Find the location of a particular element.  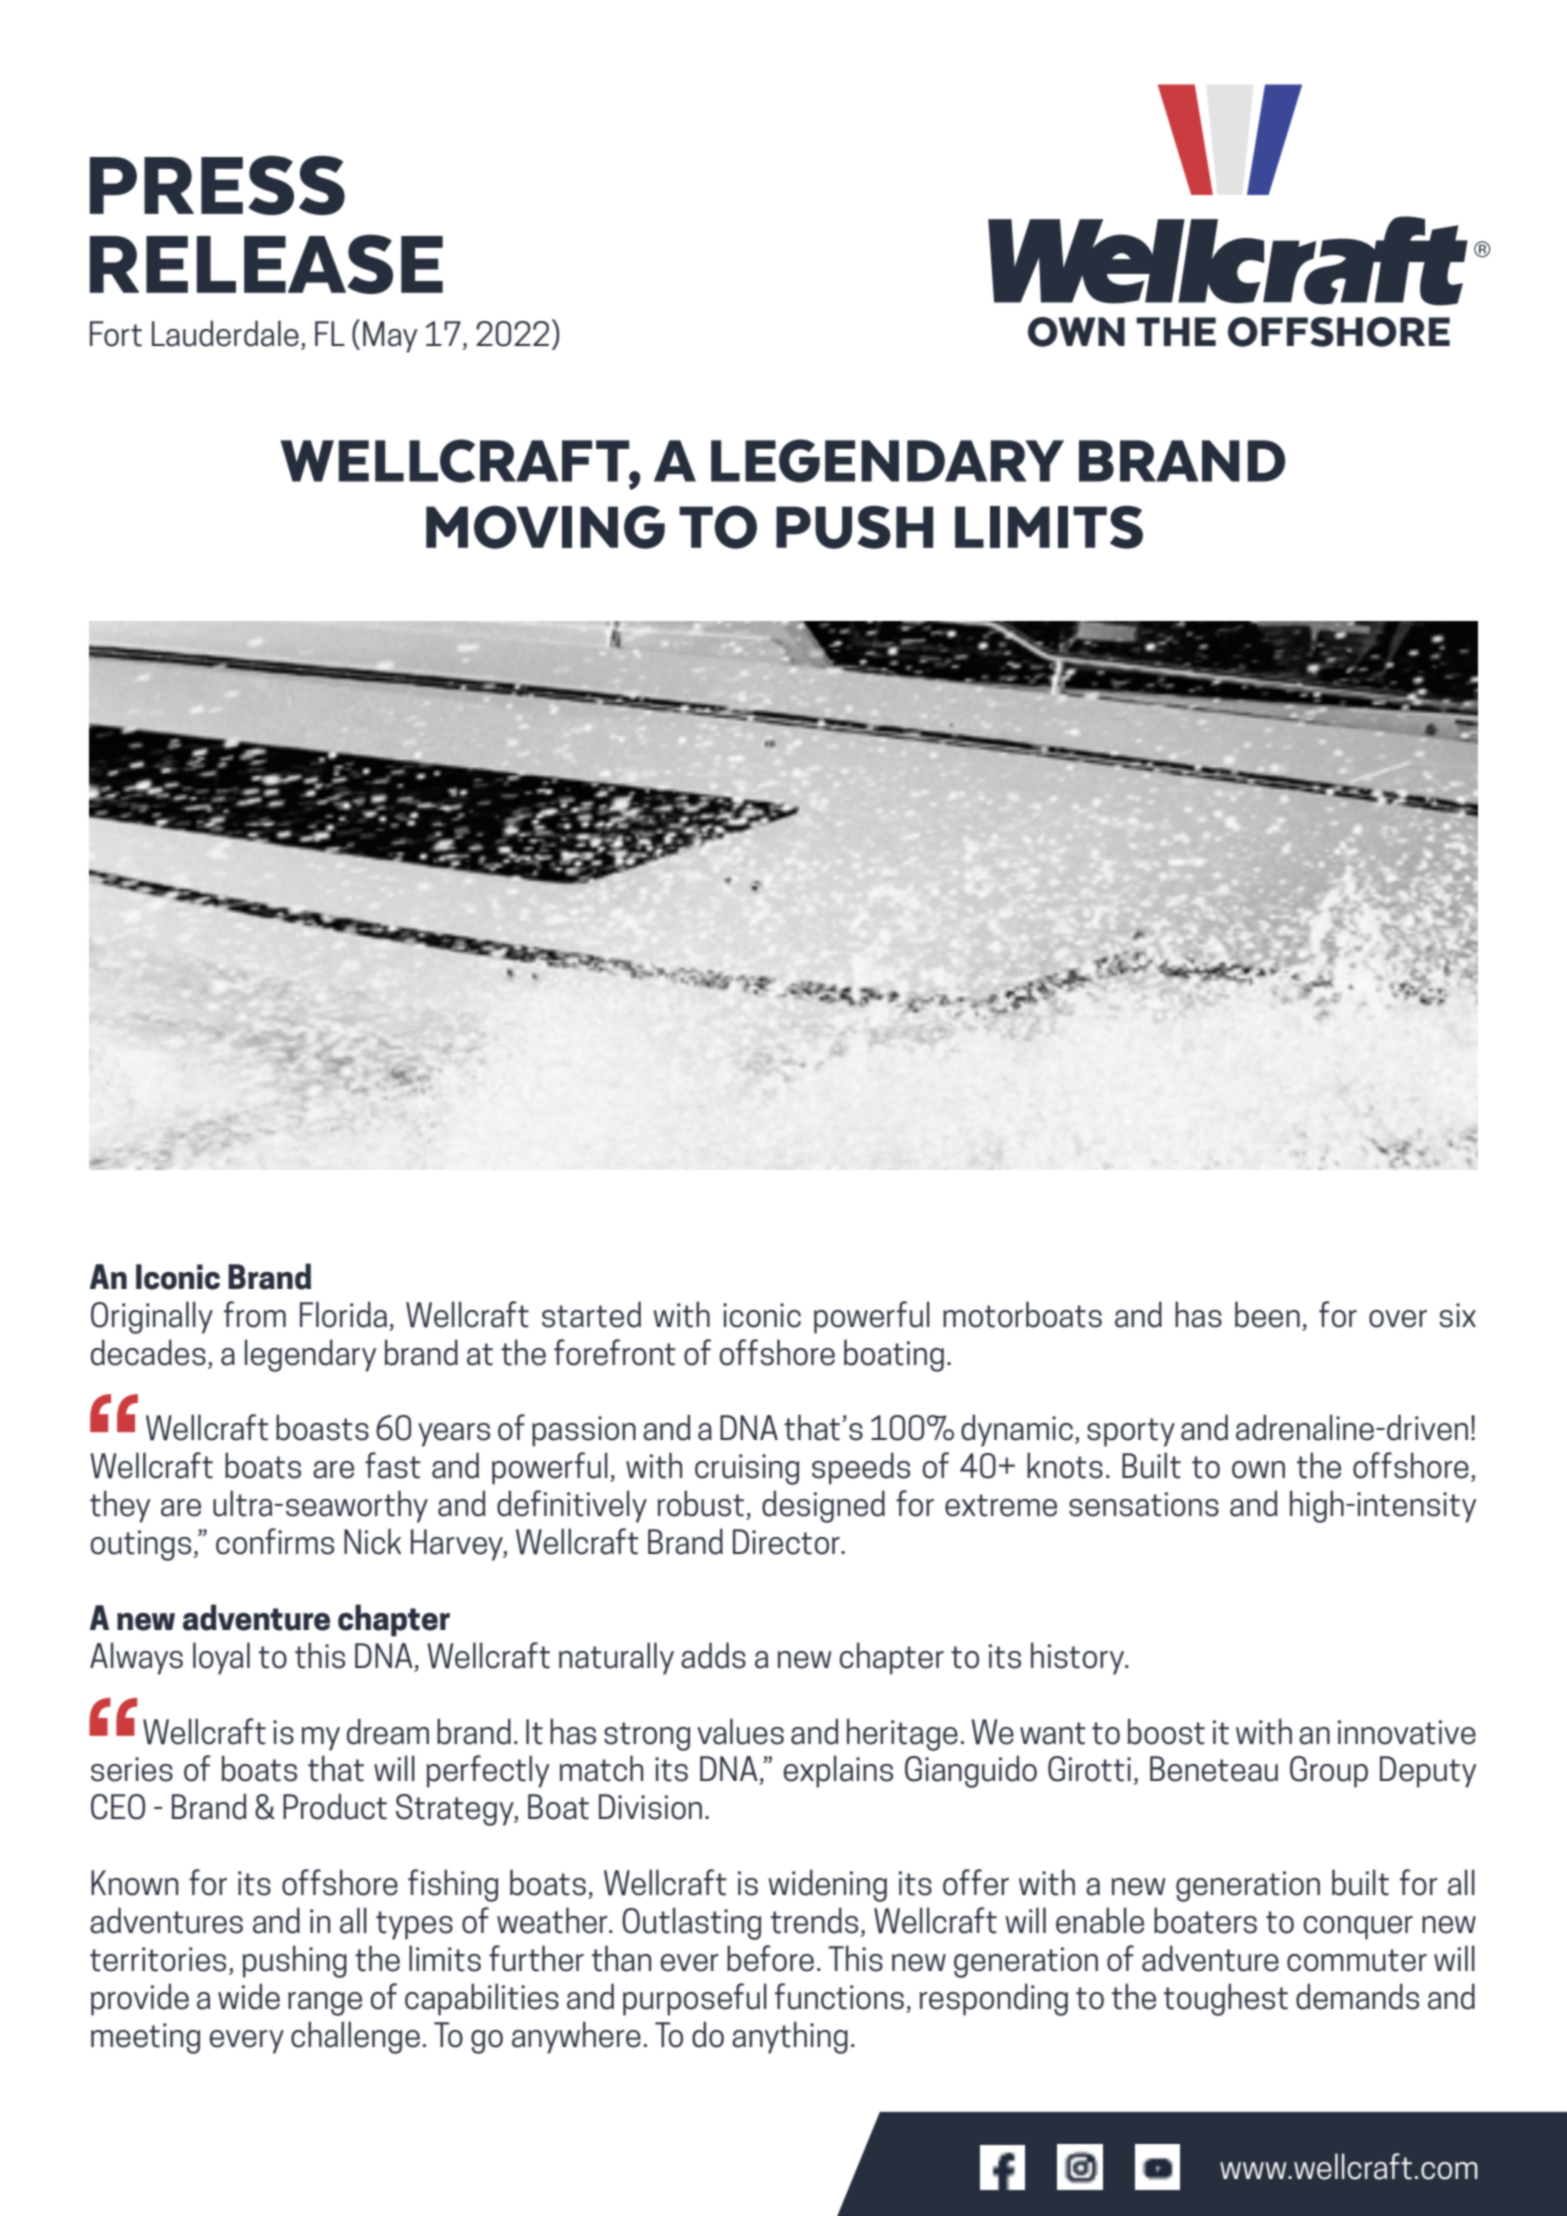

demands is located at coordinates (1357, 1996).
